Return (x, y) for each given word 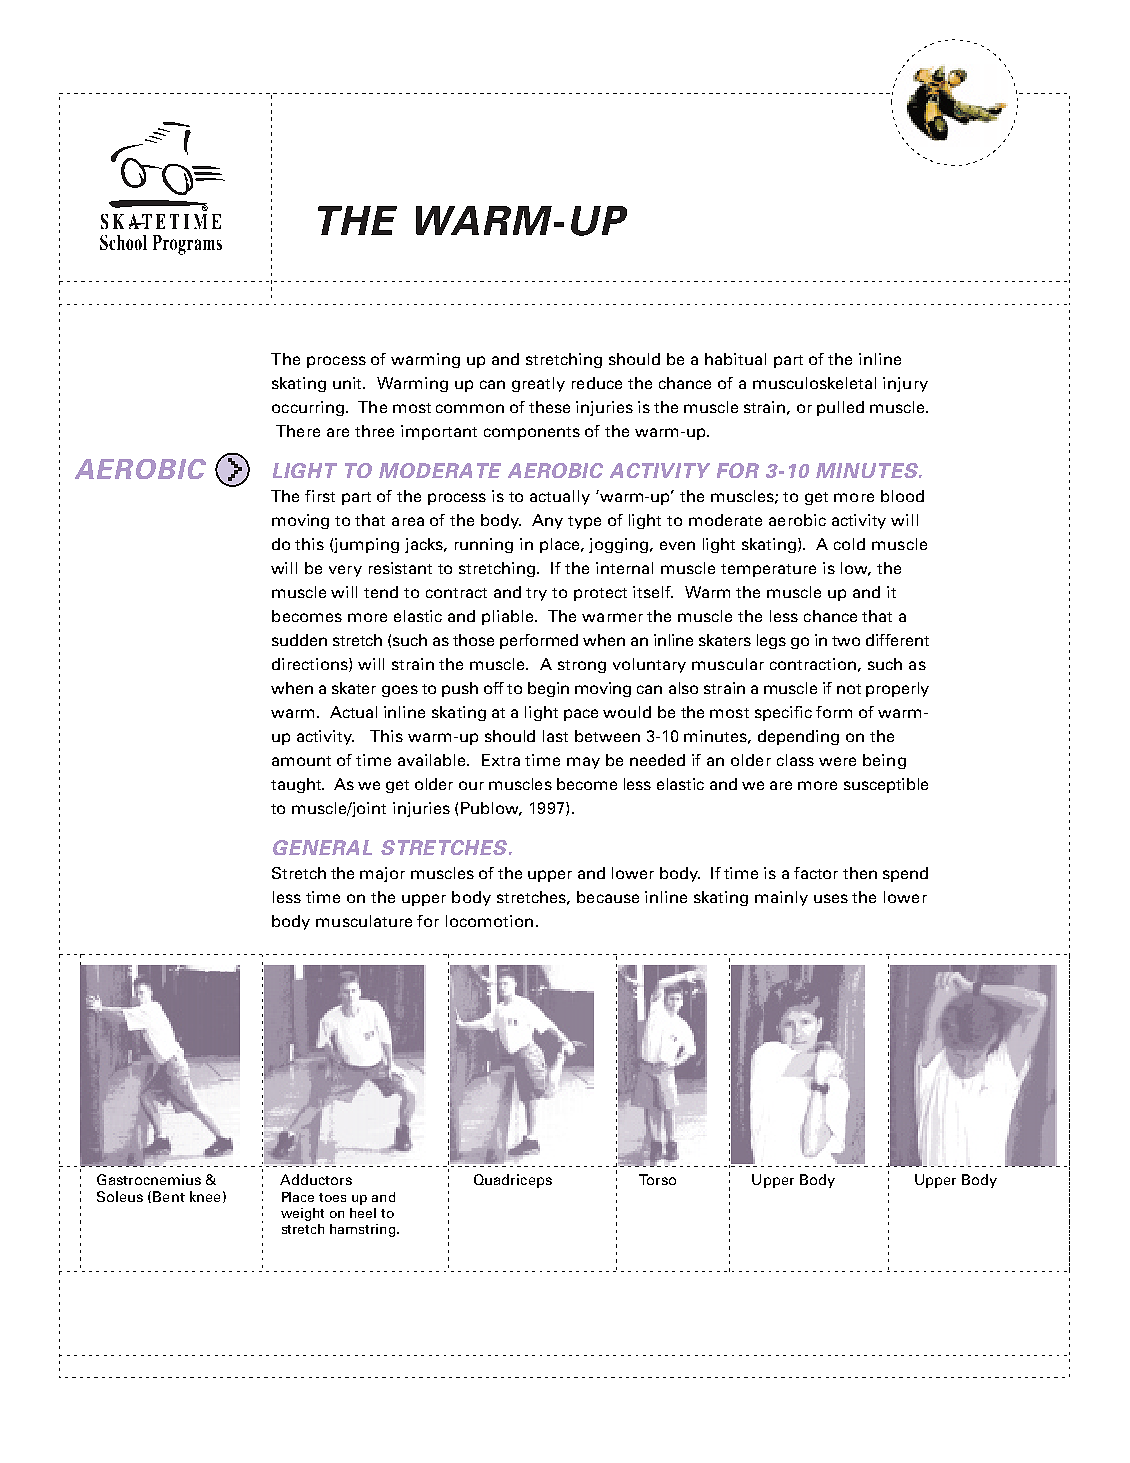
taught (297, 785)
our (471, 785)
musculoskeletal (814, 383)
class (795, 760)
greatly (538, 384)
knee (205, 1196)
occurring (308, 408)
